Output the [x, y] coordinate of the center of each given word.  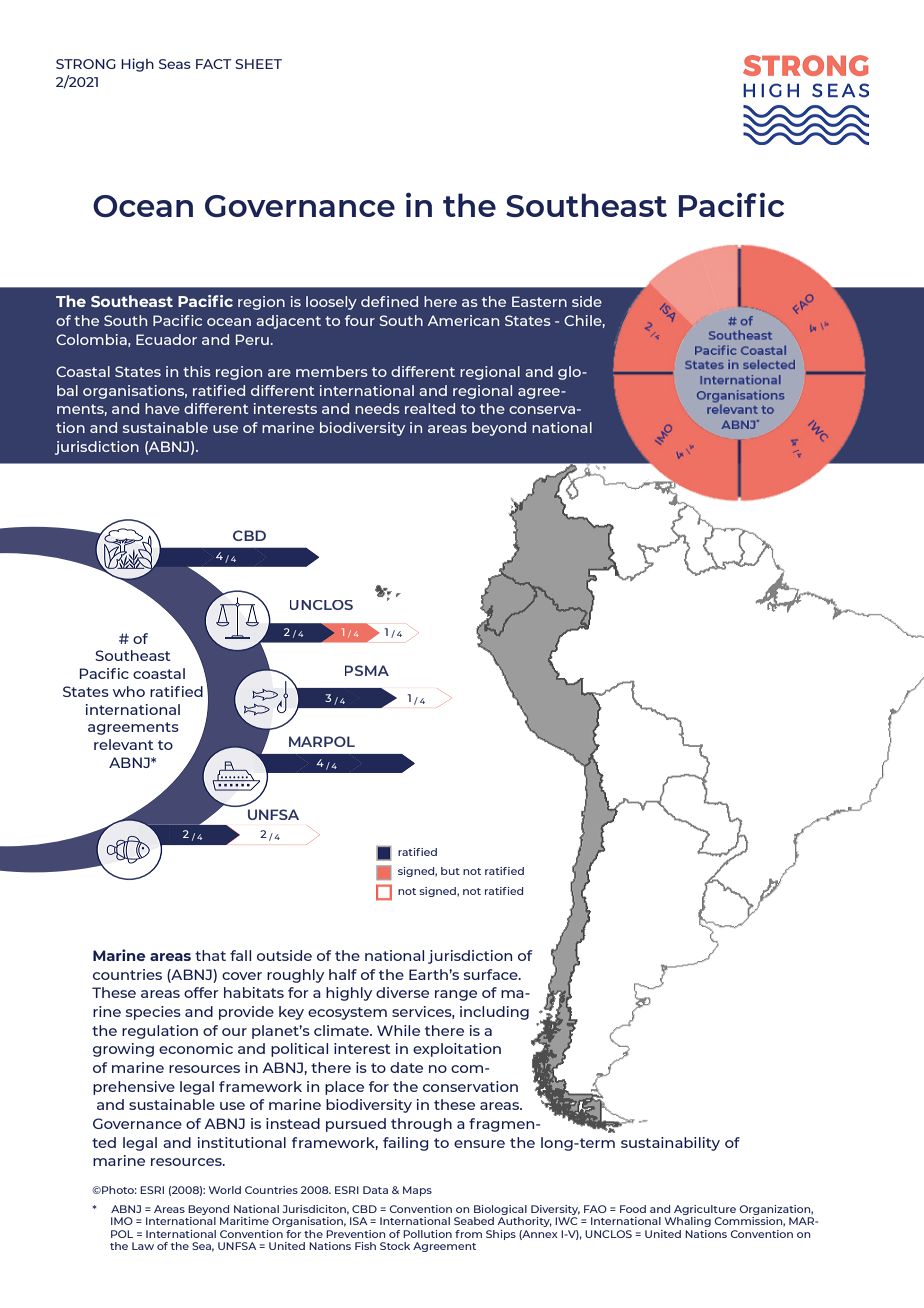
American [463, 320]
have [162, 408]
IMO [122, 1221]
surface [492, 974]
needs [377, 408]
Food [633, 1209]
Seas [175, 64]
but [450, 871]
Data [375, 1190]
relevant [124, 744]
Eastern [539, 301]
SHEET [258, 64]
